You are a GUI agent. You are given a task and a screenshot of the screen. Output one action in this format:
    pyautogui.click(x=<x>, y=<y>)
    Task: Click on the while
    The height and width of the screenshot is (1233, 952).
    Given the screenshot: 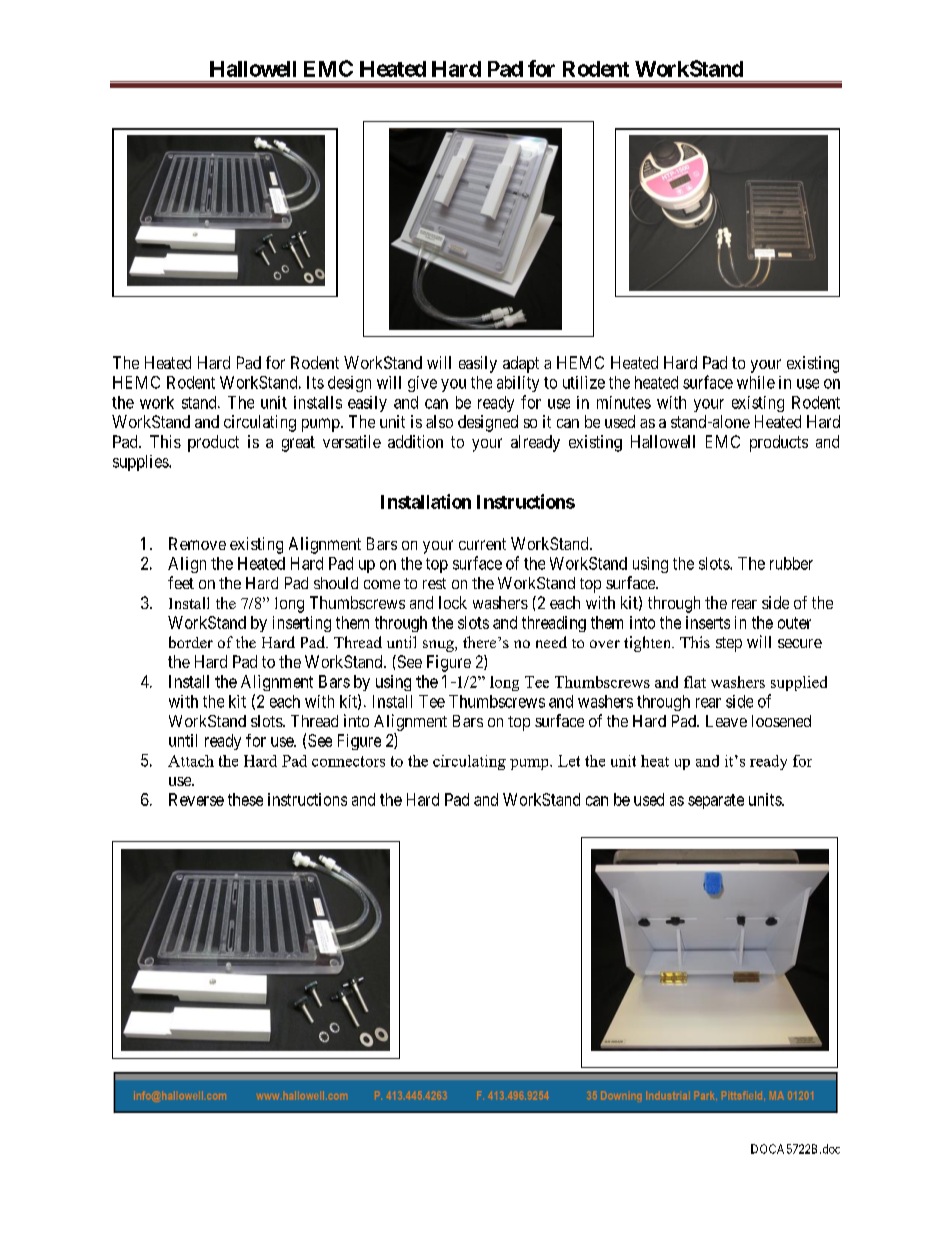 What is the action you would take?
    pyautogui.click(x=756, y=382)
